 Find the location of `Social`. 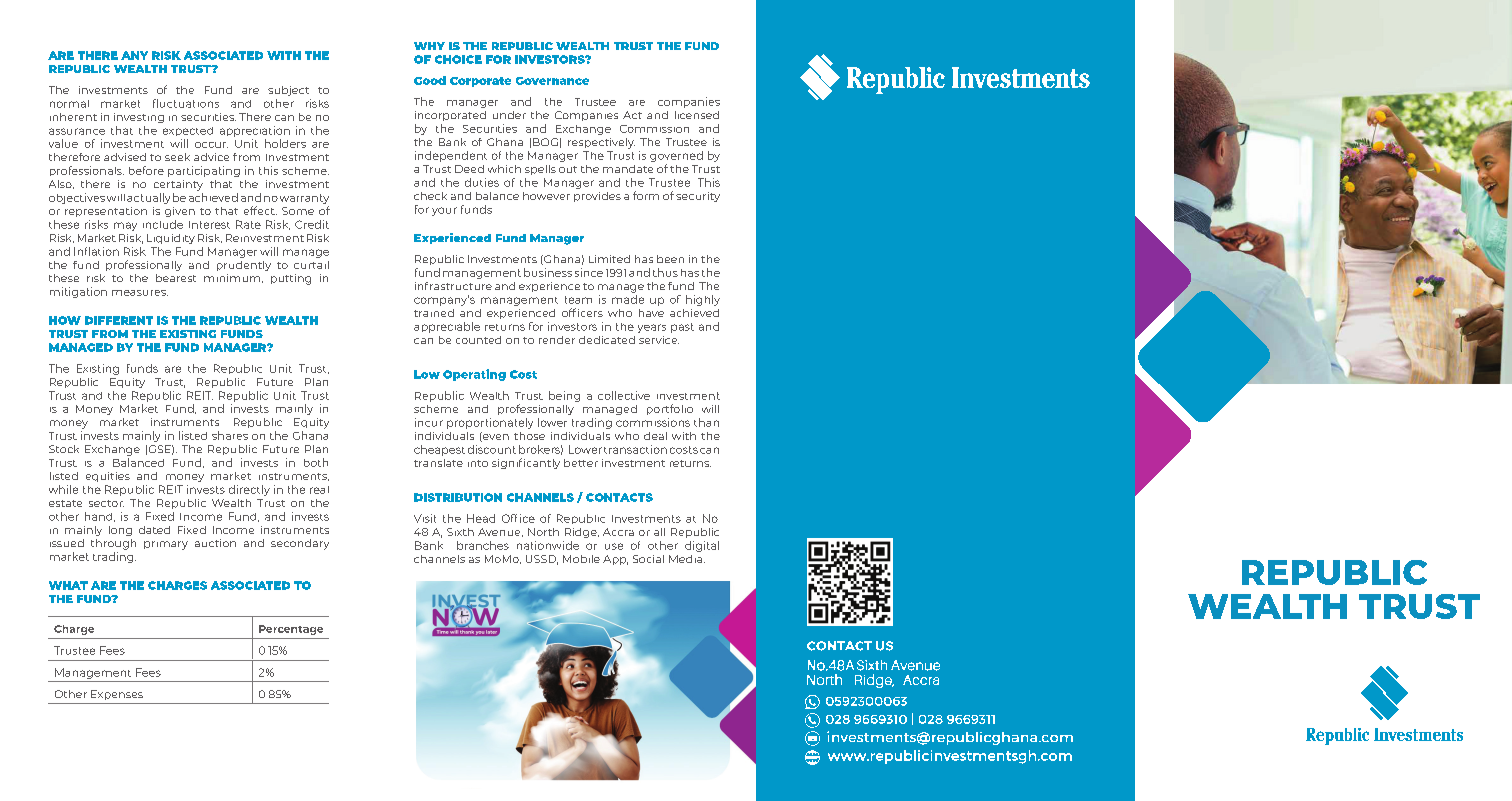

Social is located at coordinates (648, 559).
